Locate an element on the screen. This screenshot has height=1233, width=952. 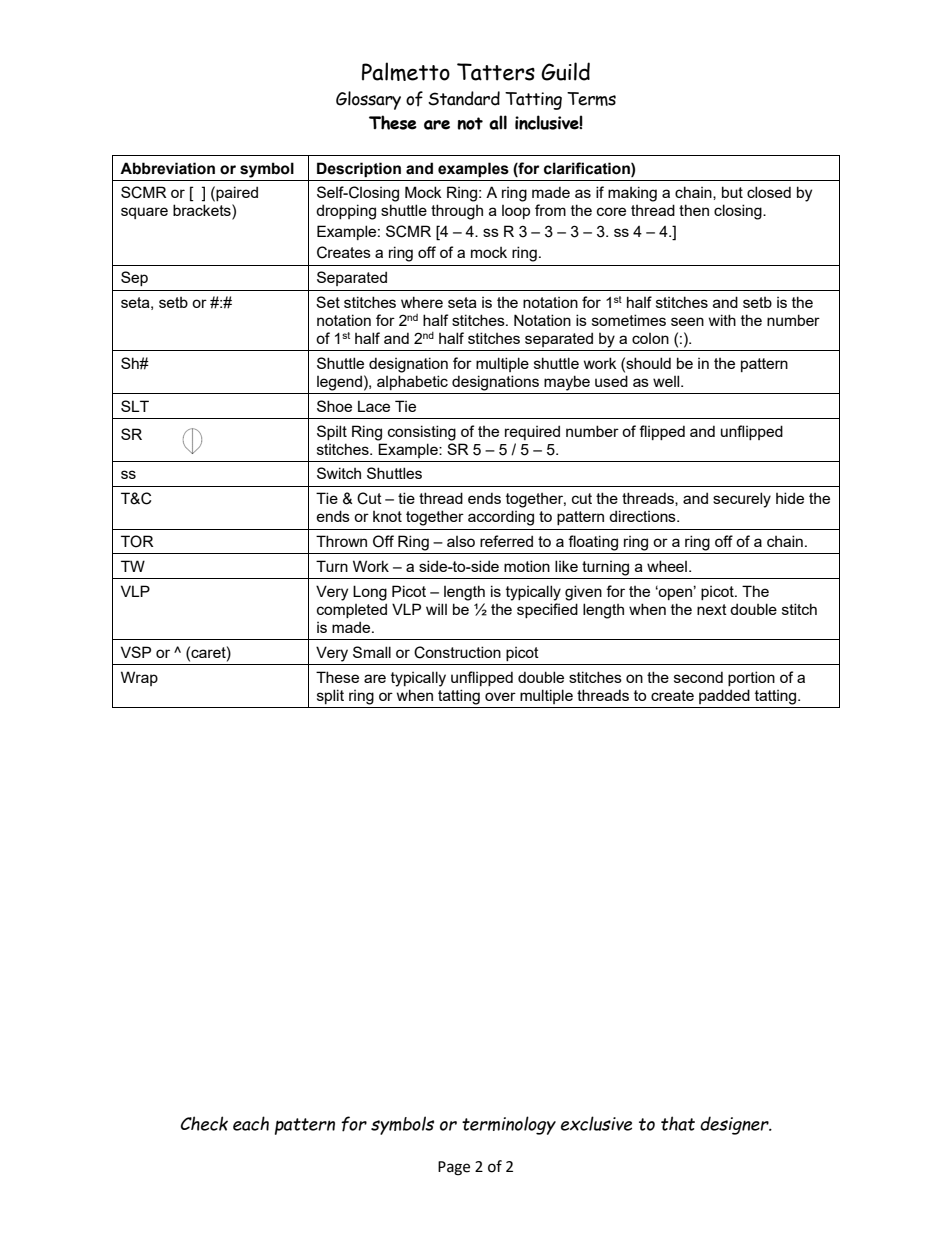
next is located at coordinates (712, 609).
